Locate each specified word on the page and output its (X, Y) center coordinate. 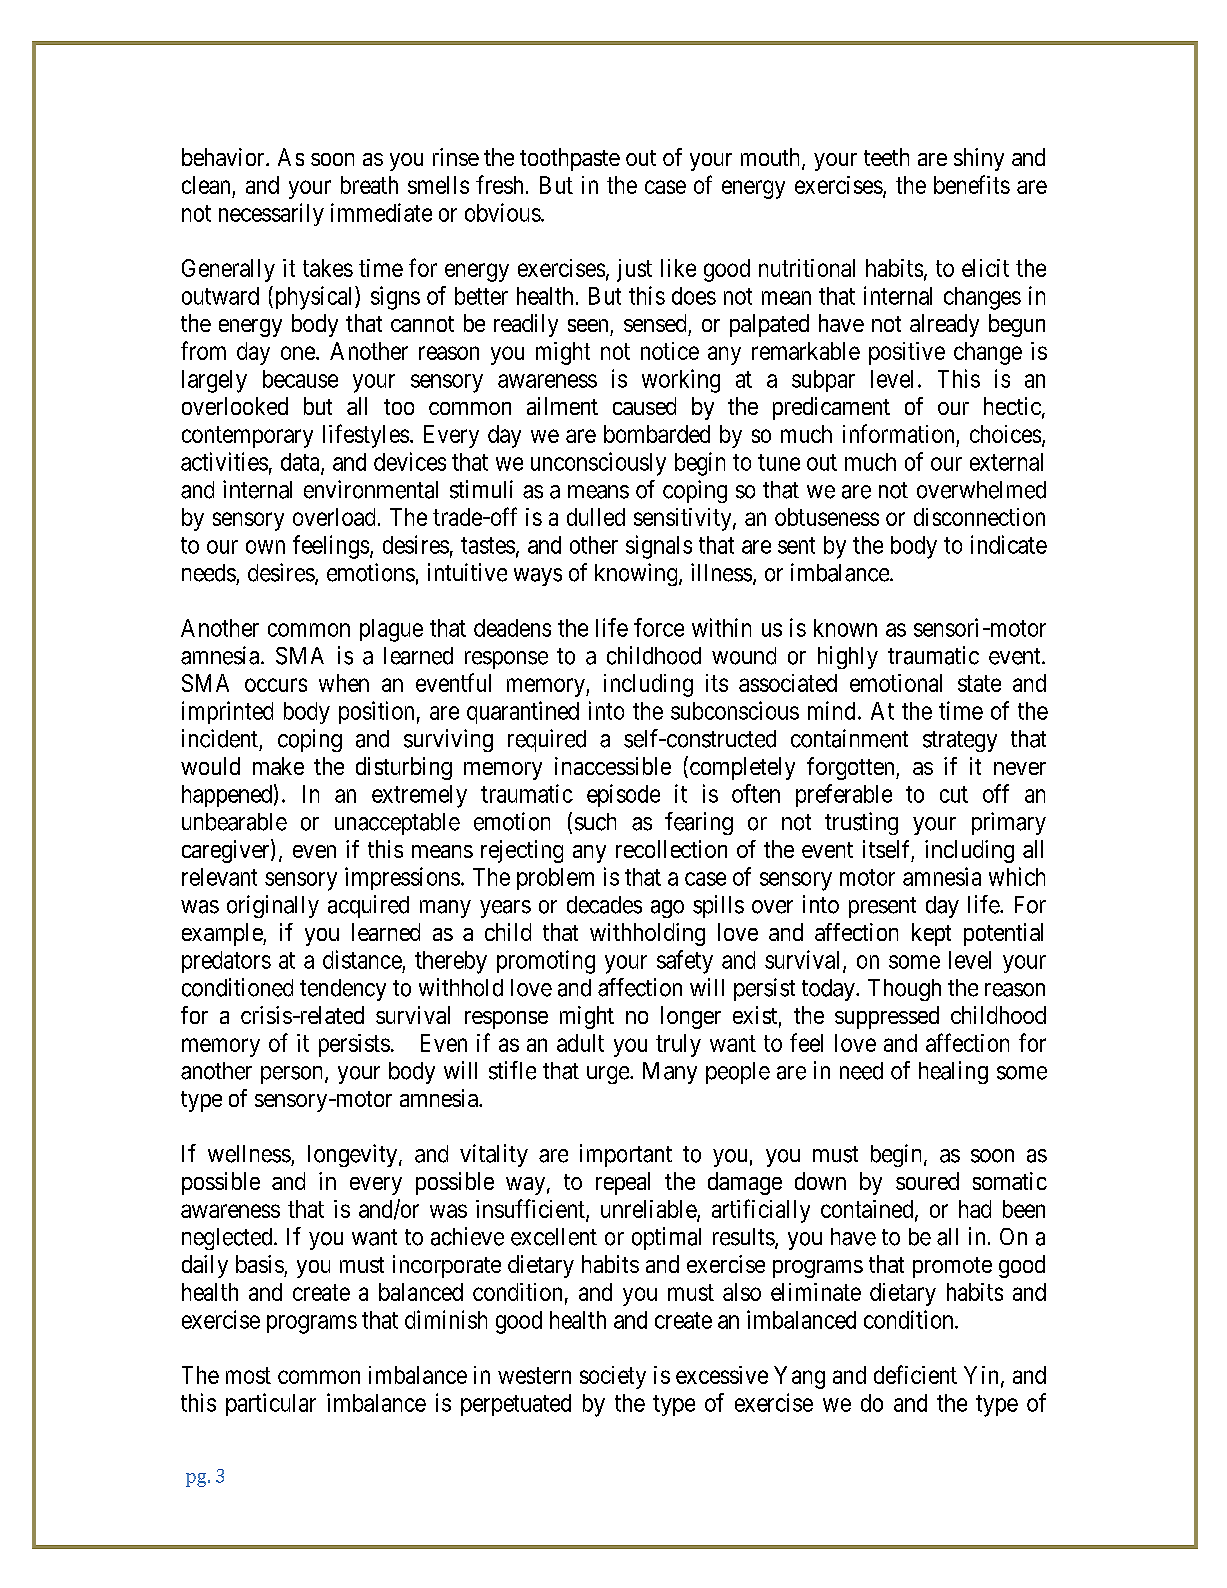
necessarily (271, 214)
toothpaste (570, 159)
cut (954, 794)
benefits (972, 184)
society (613, 1377)
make (278, 766)
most (248, 1375)
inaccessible (613, 766)
